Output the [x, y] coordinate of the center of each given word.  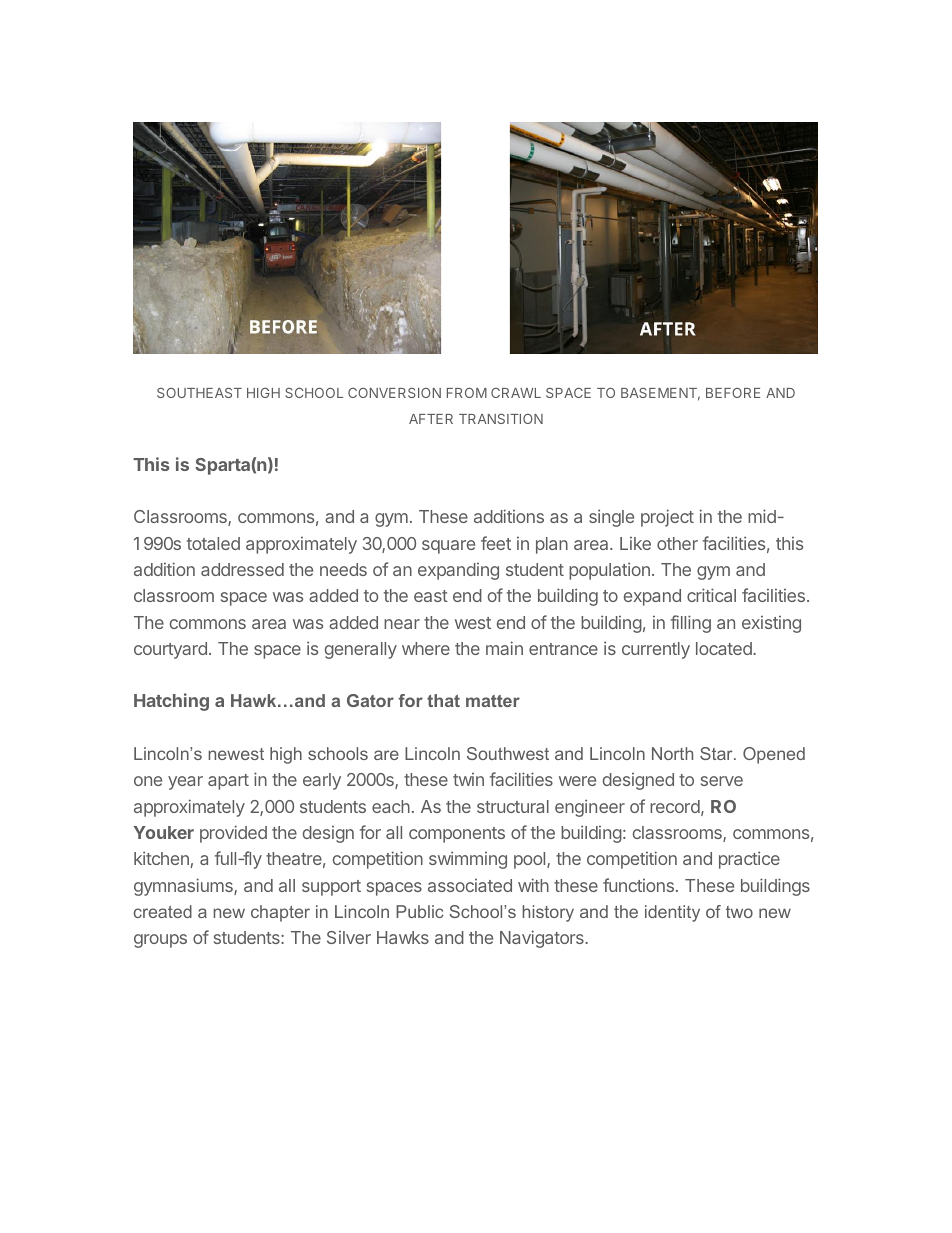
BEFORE [733, 393]
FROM [467, 393]
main [504, 648]
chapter [280, 913]
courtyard [170, 650]
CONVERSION [394, 393]
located [725, 648]
